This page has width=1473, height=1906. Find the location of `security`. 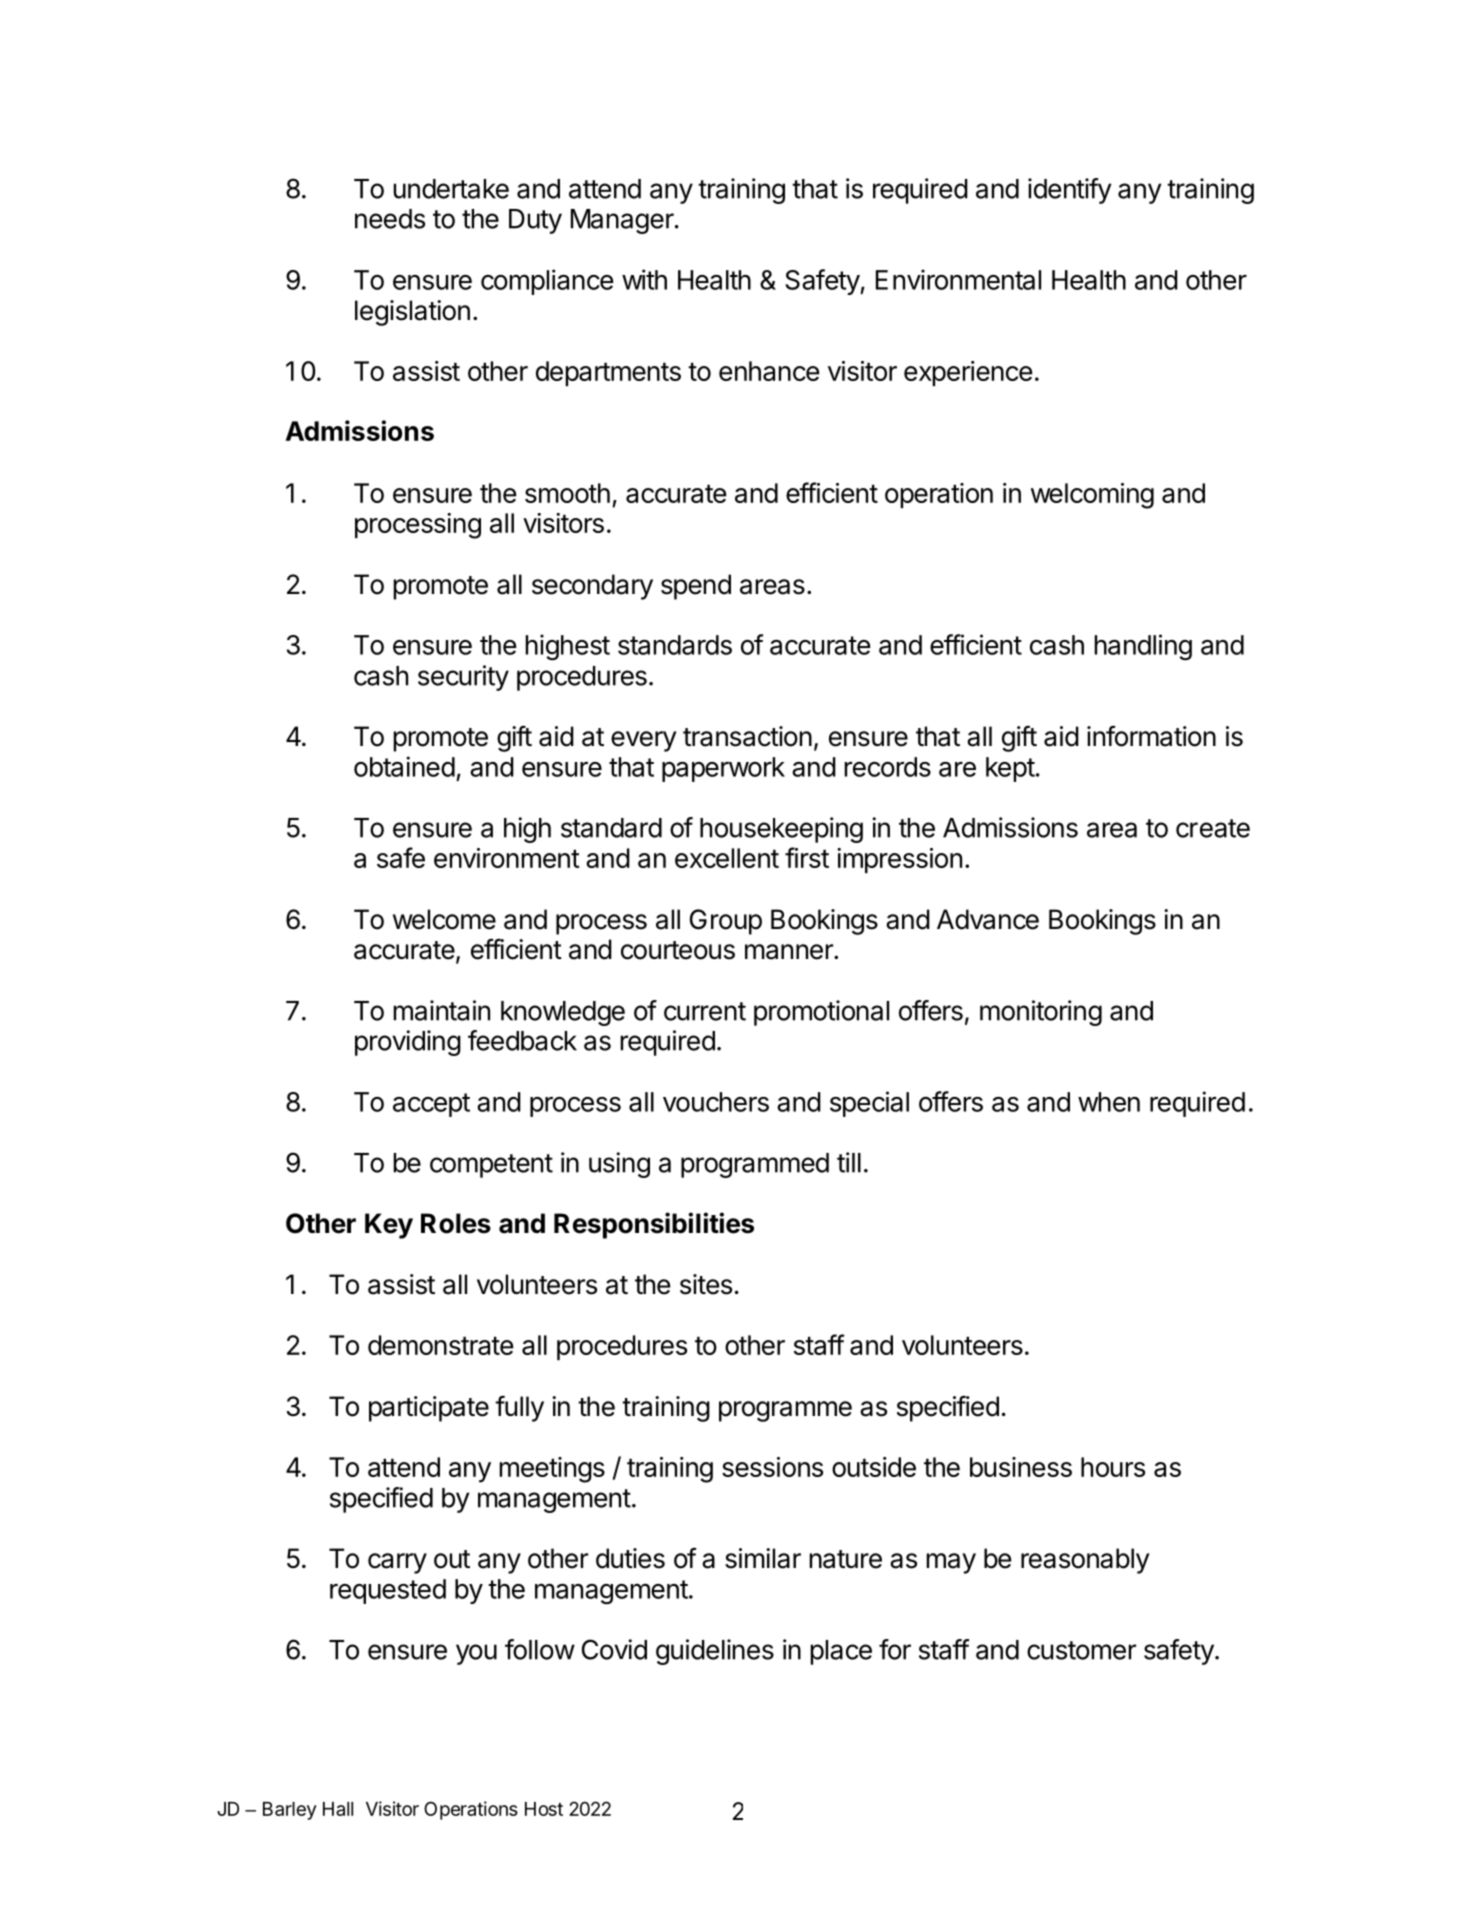

security is located at coordinates (463, 678).
